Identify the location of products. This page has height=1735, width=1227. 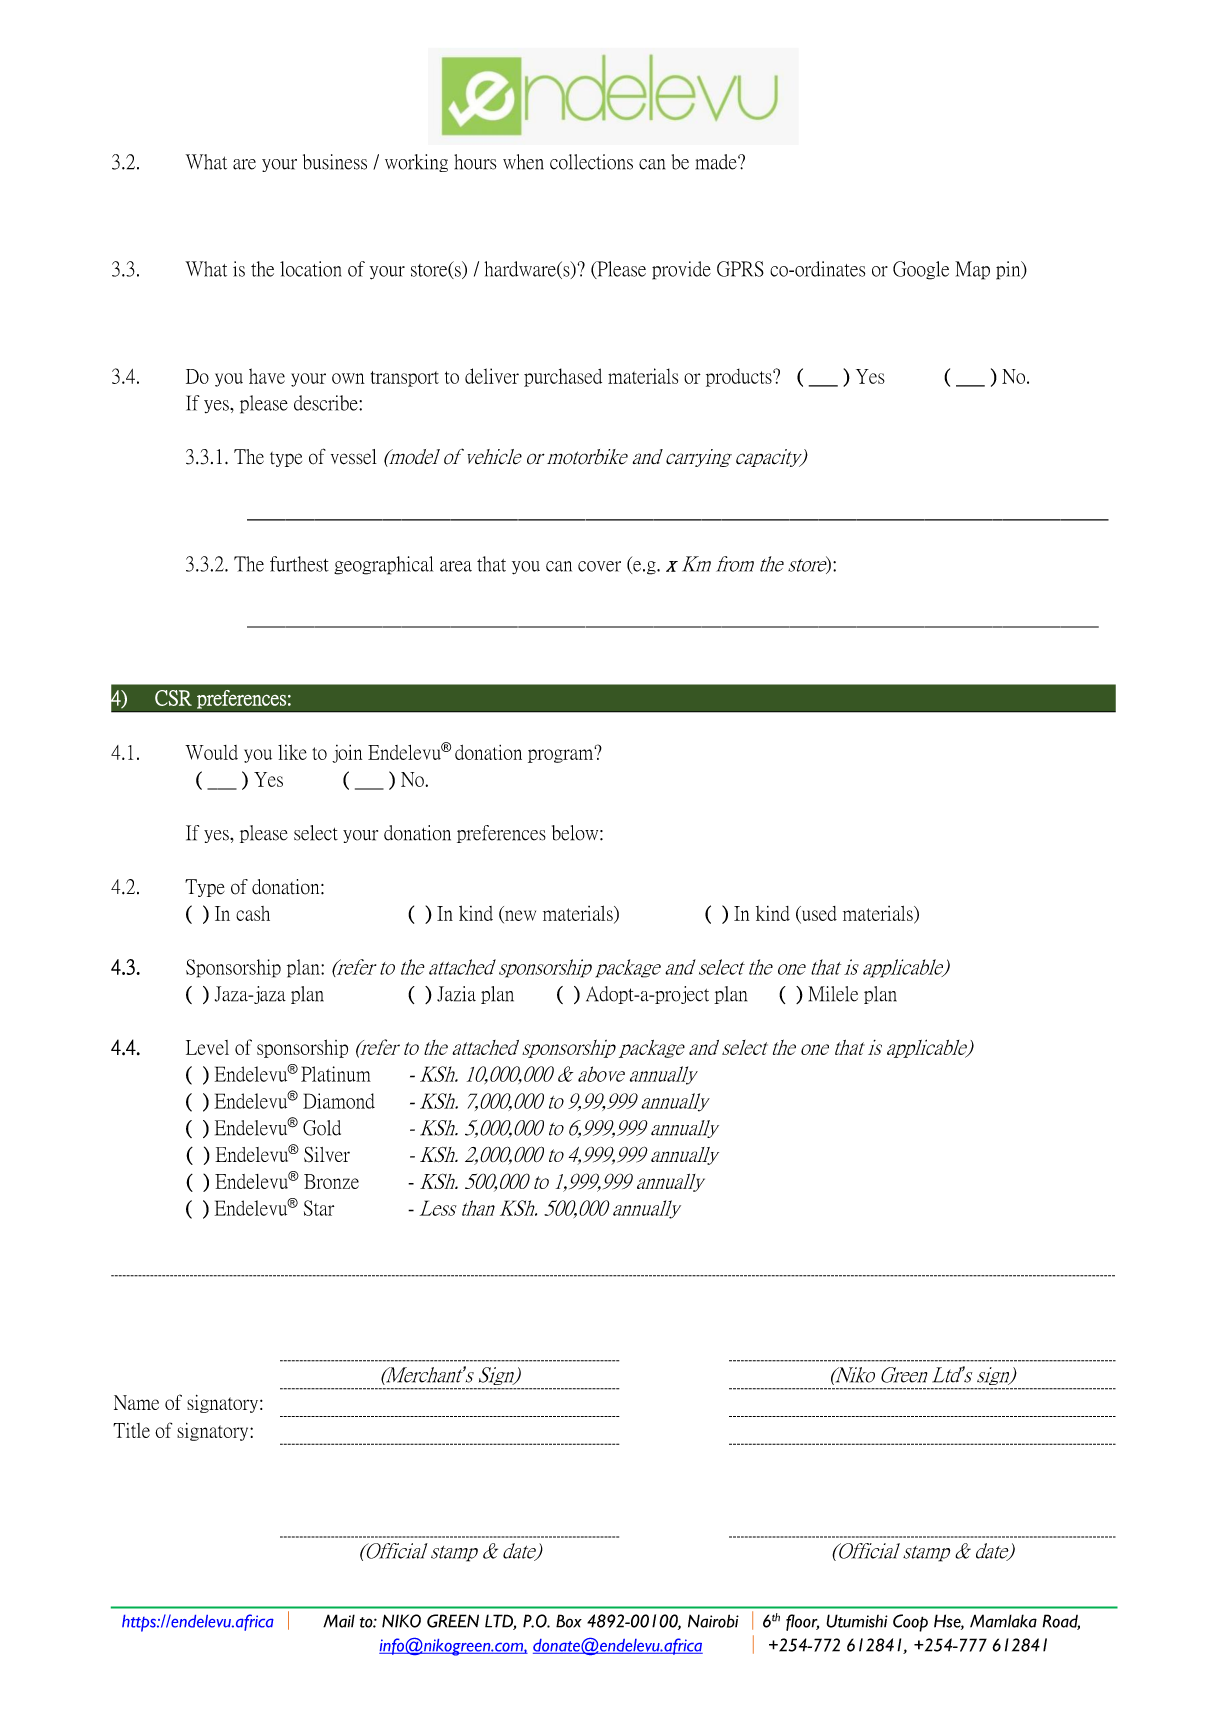
(740, 378).
